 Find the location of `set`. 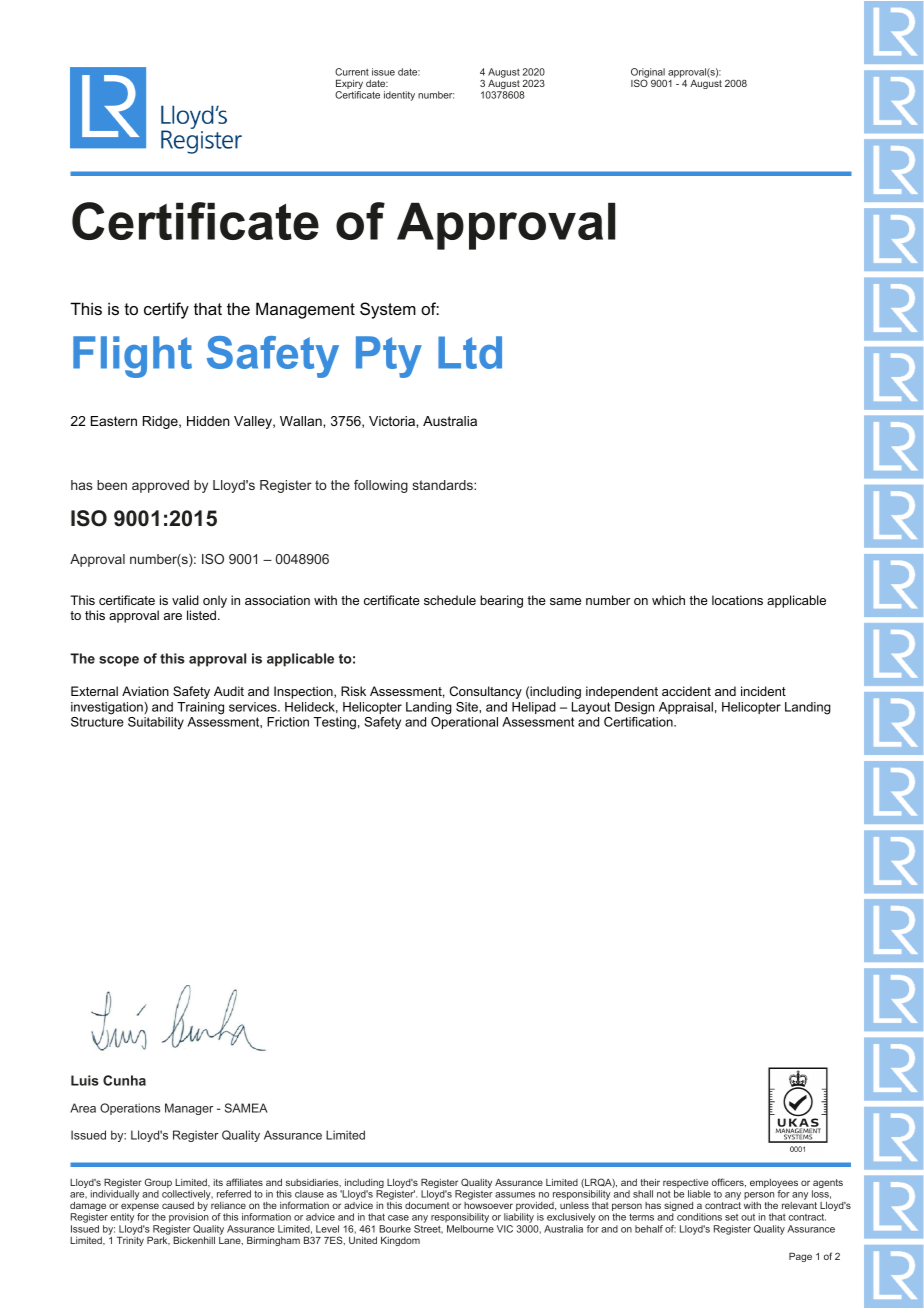

set is located at coordinates (731, 1217).
